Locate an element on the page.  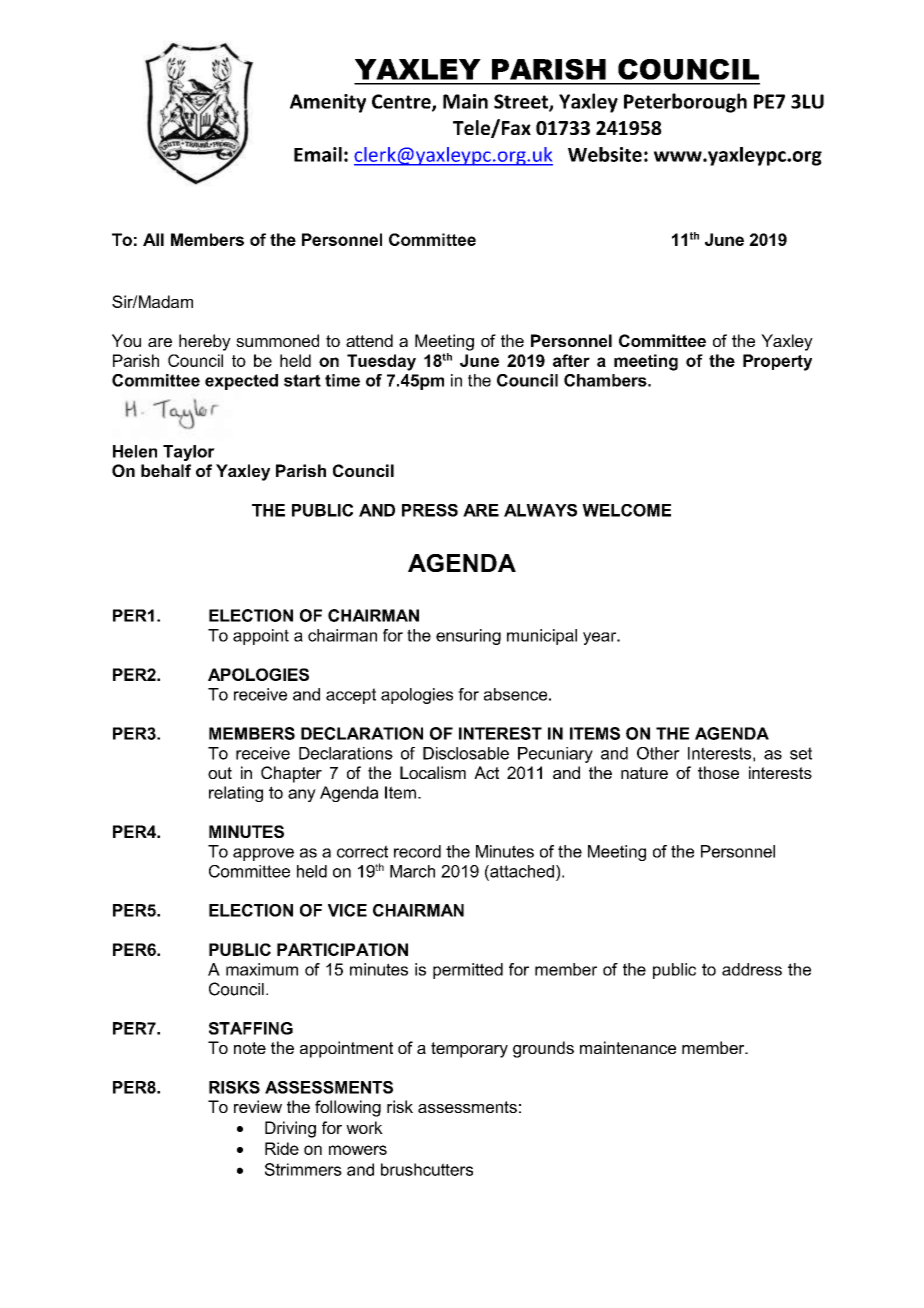
Peterborough is located at coordinates (685, 103).
